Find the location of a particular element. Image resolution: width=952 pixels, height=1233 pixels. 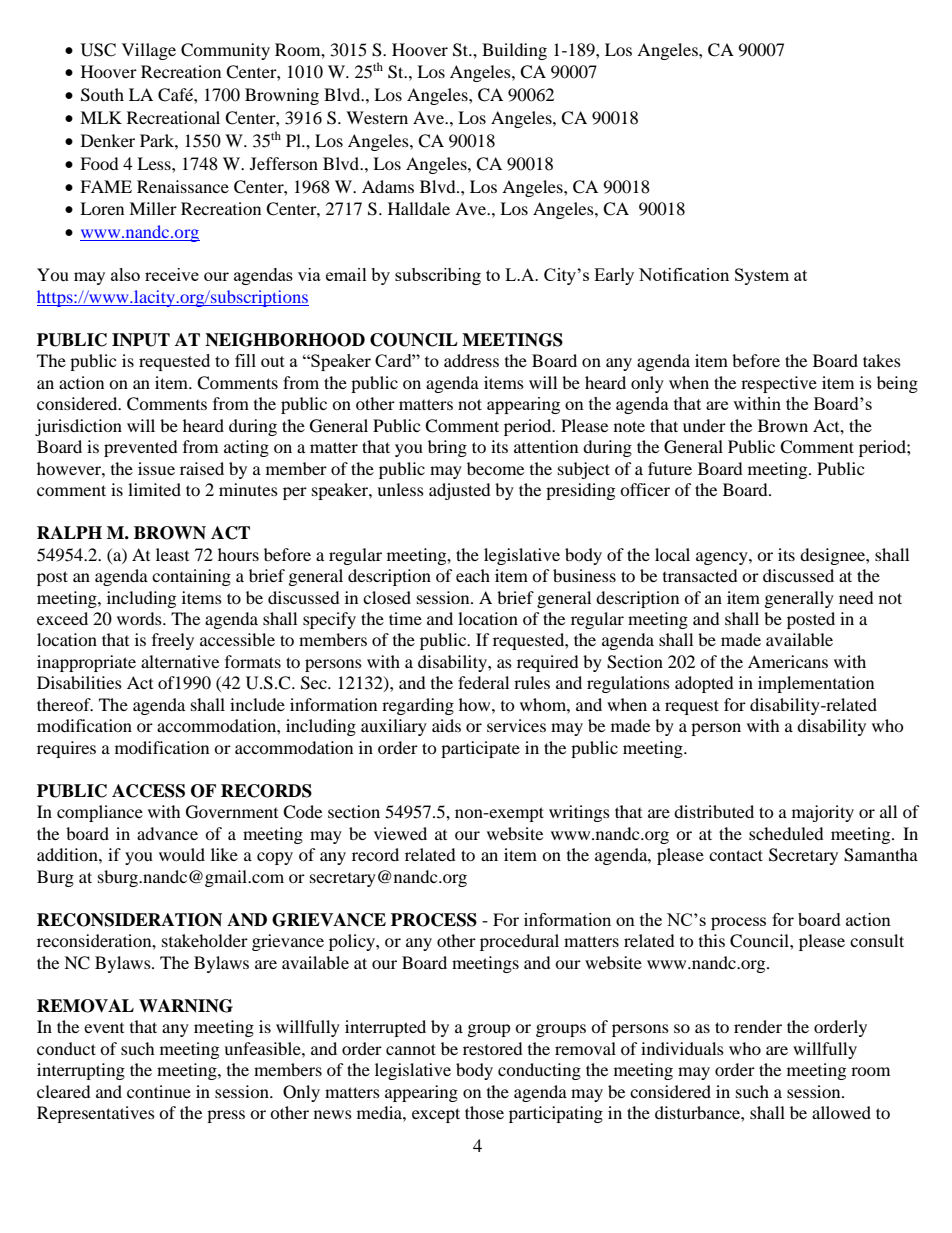

each is located at coordinates (473, 575).
